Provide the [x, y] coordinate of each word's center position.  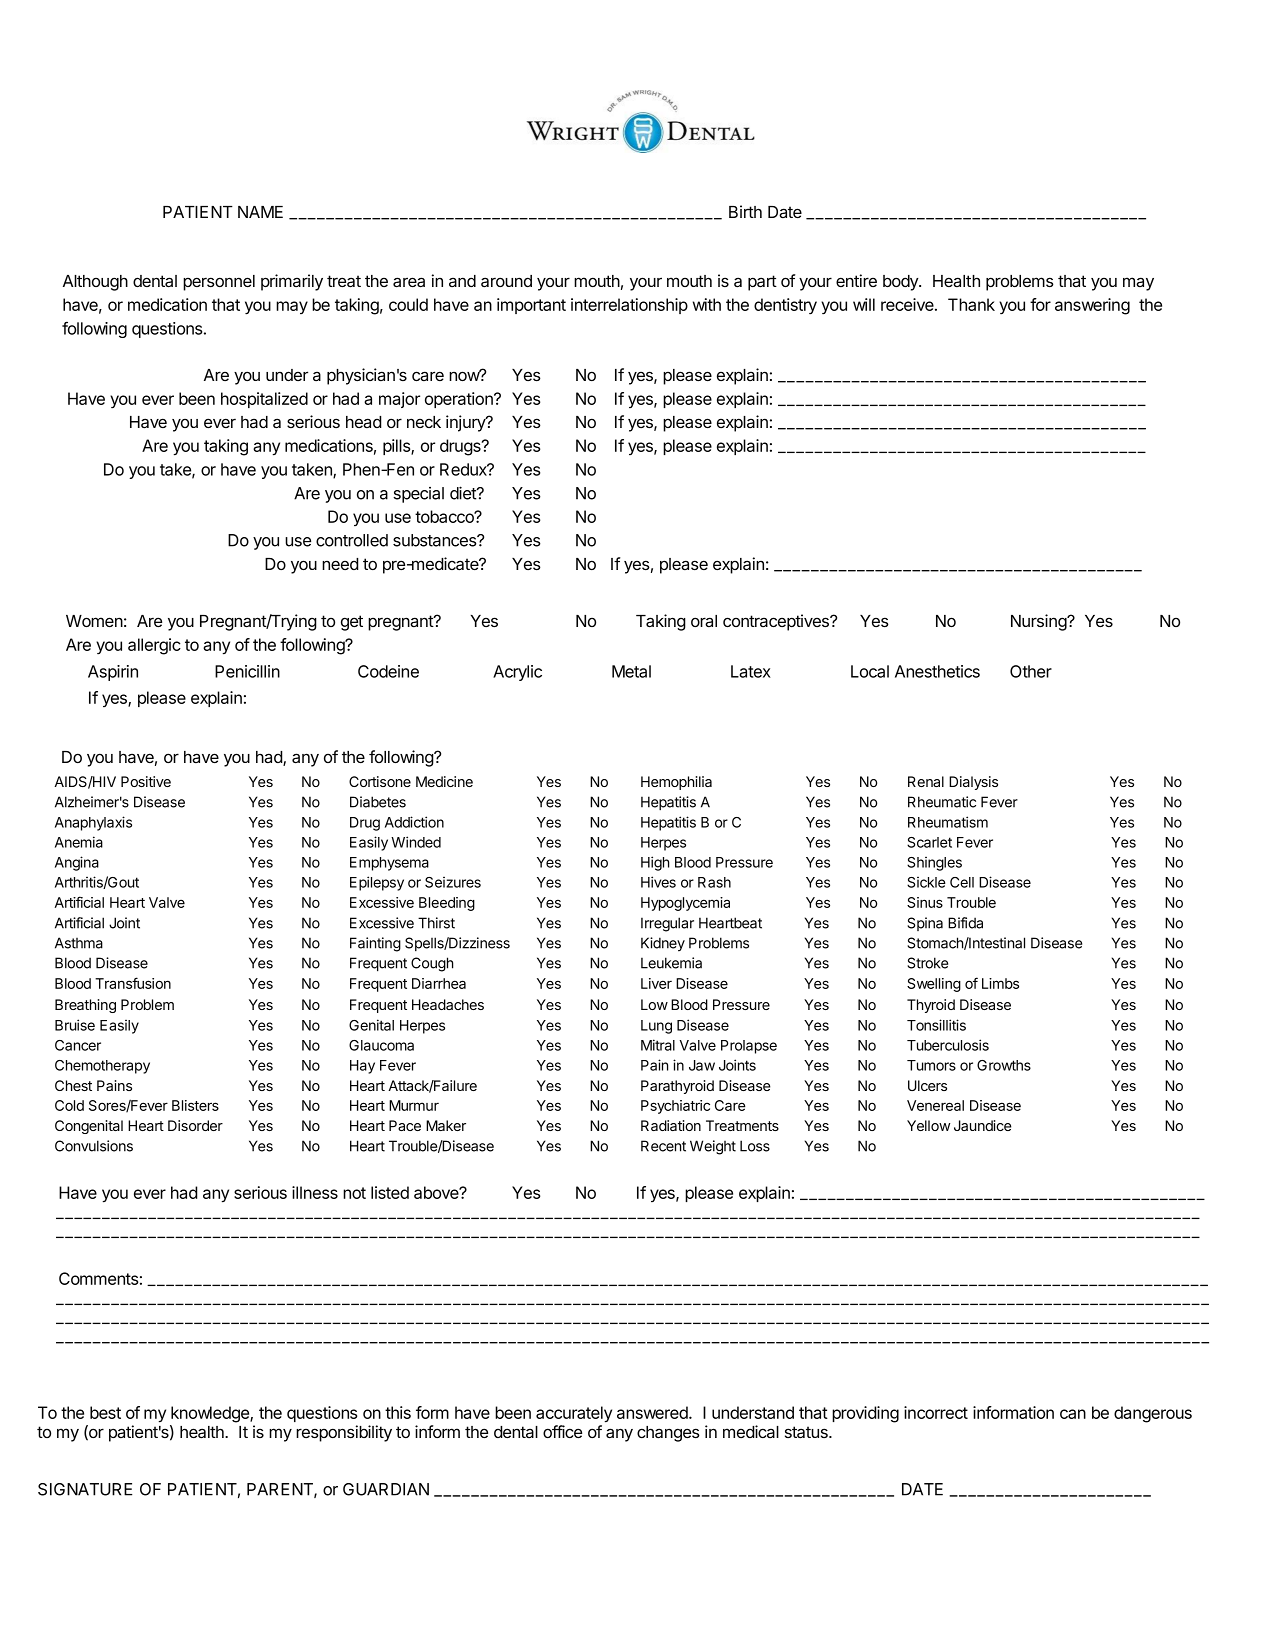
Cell [962, 882]
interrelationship [629, 306]
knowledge [211, 1414]
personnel [219, 283]
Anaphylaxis [93, 823]
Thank [971, 304]
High [655, 863]
